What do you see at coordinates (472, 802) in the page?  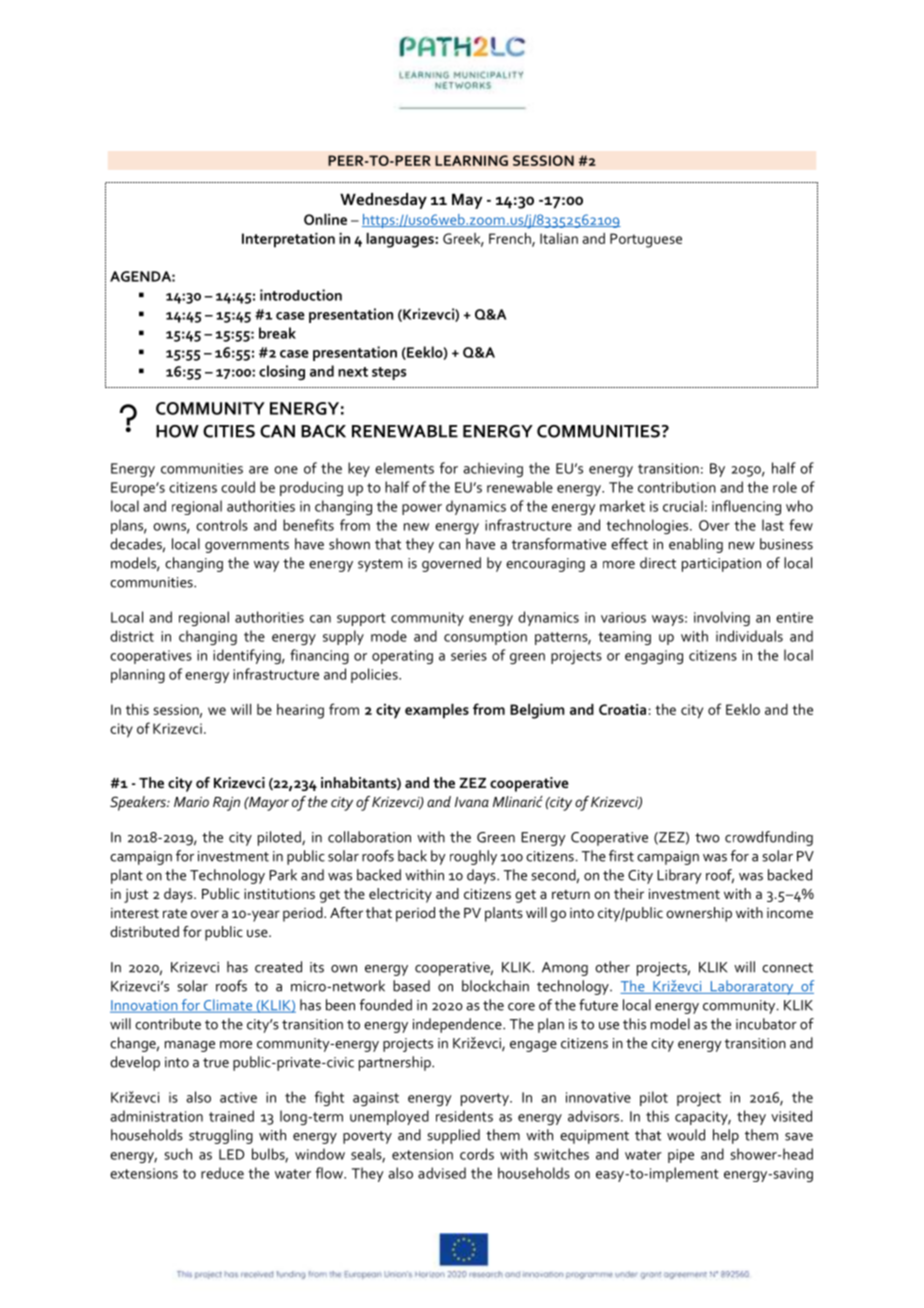 I see `Ivana` at bounding box center [472, 802].
